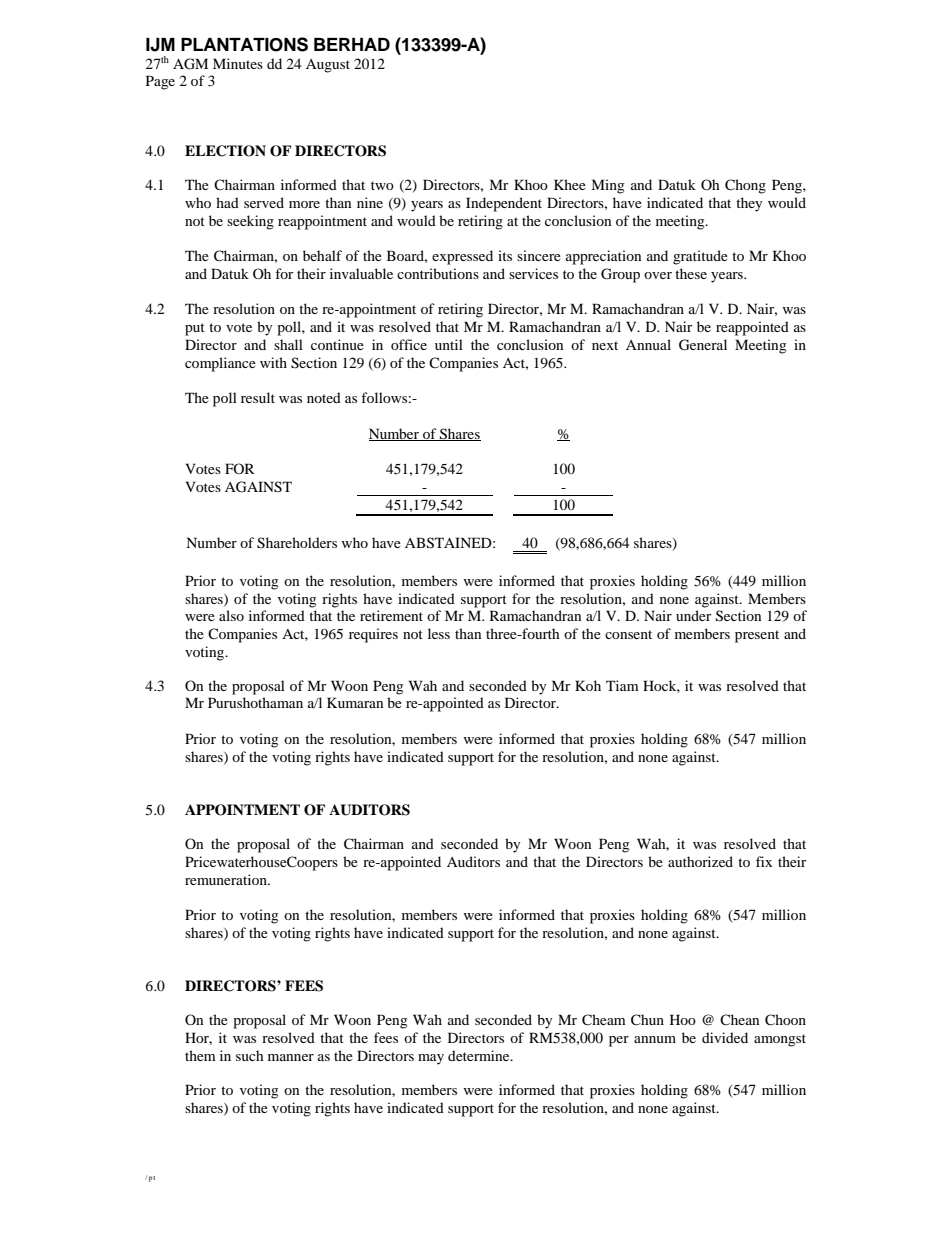  I want to click on under, so click(693, 615).
